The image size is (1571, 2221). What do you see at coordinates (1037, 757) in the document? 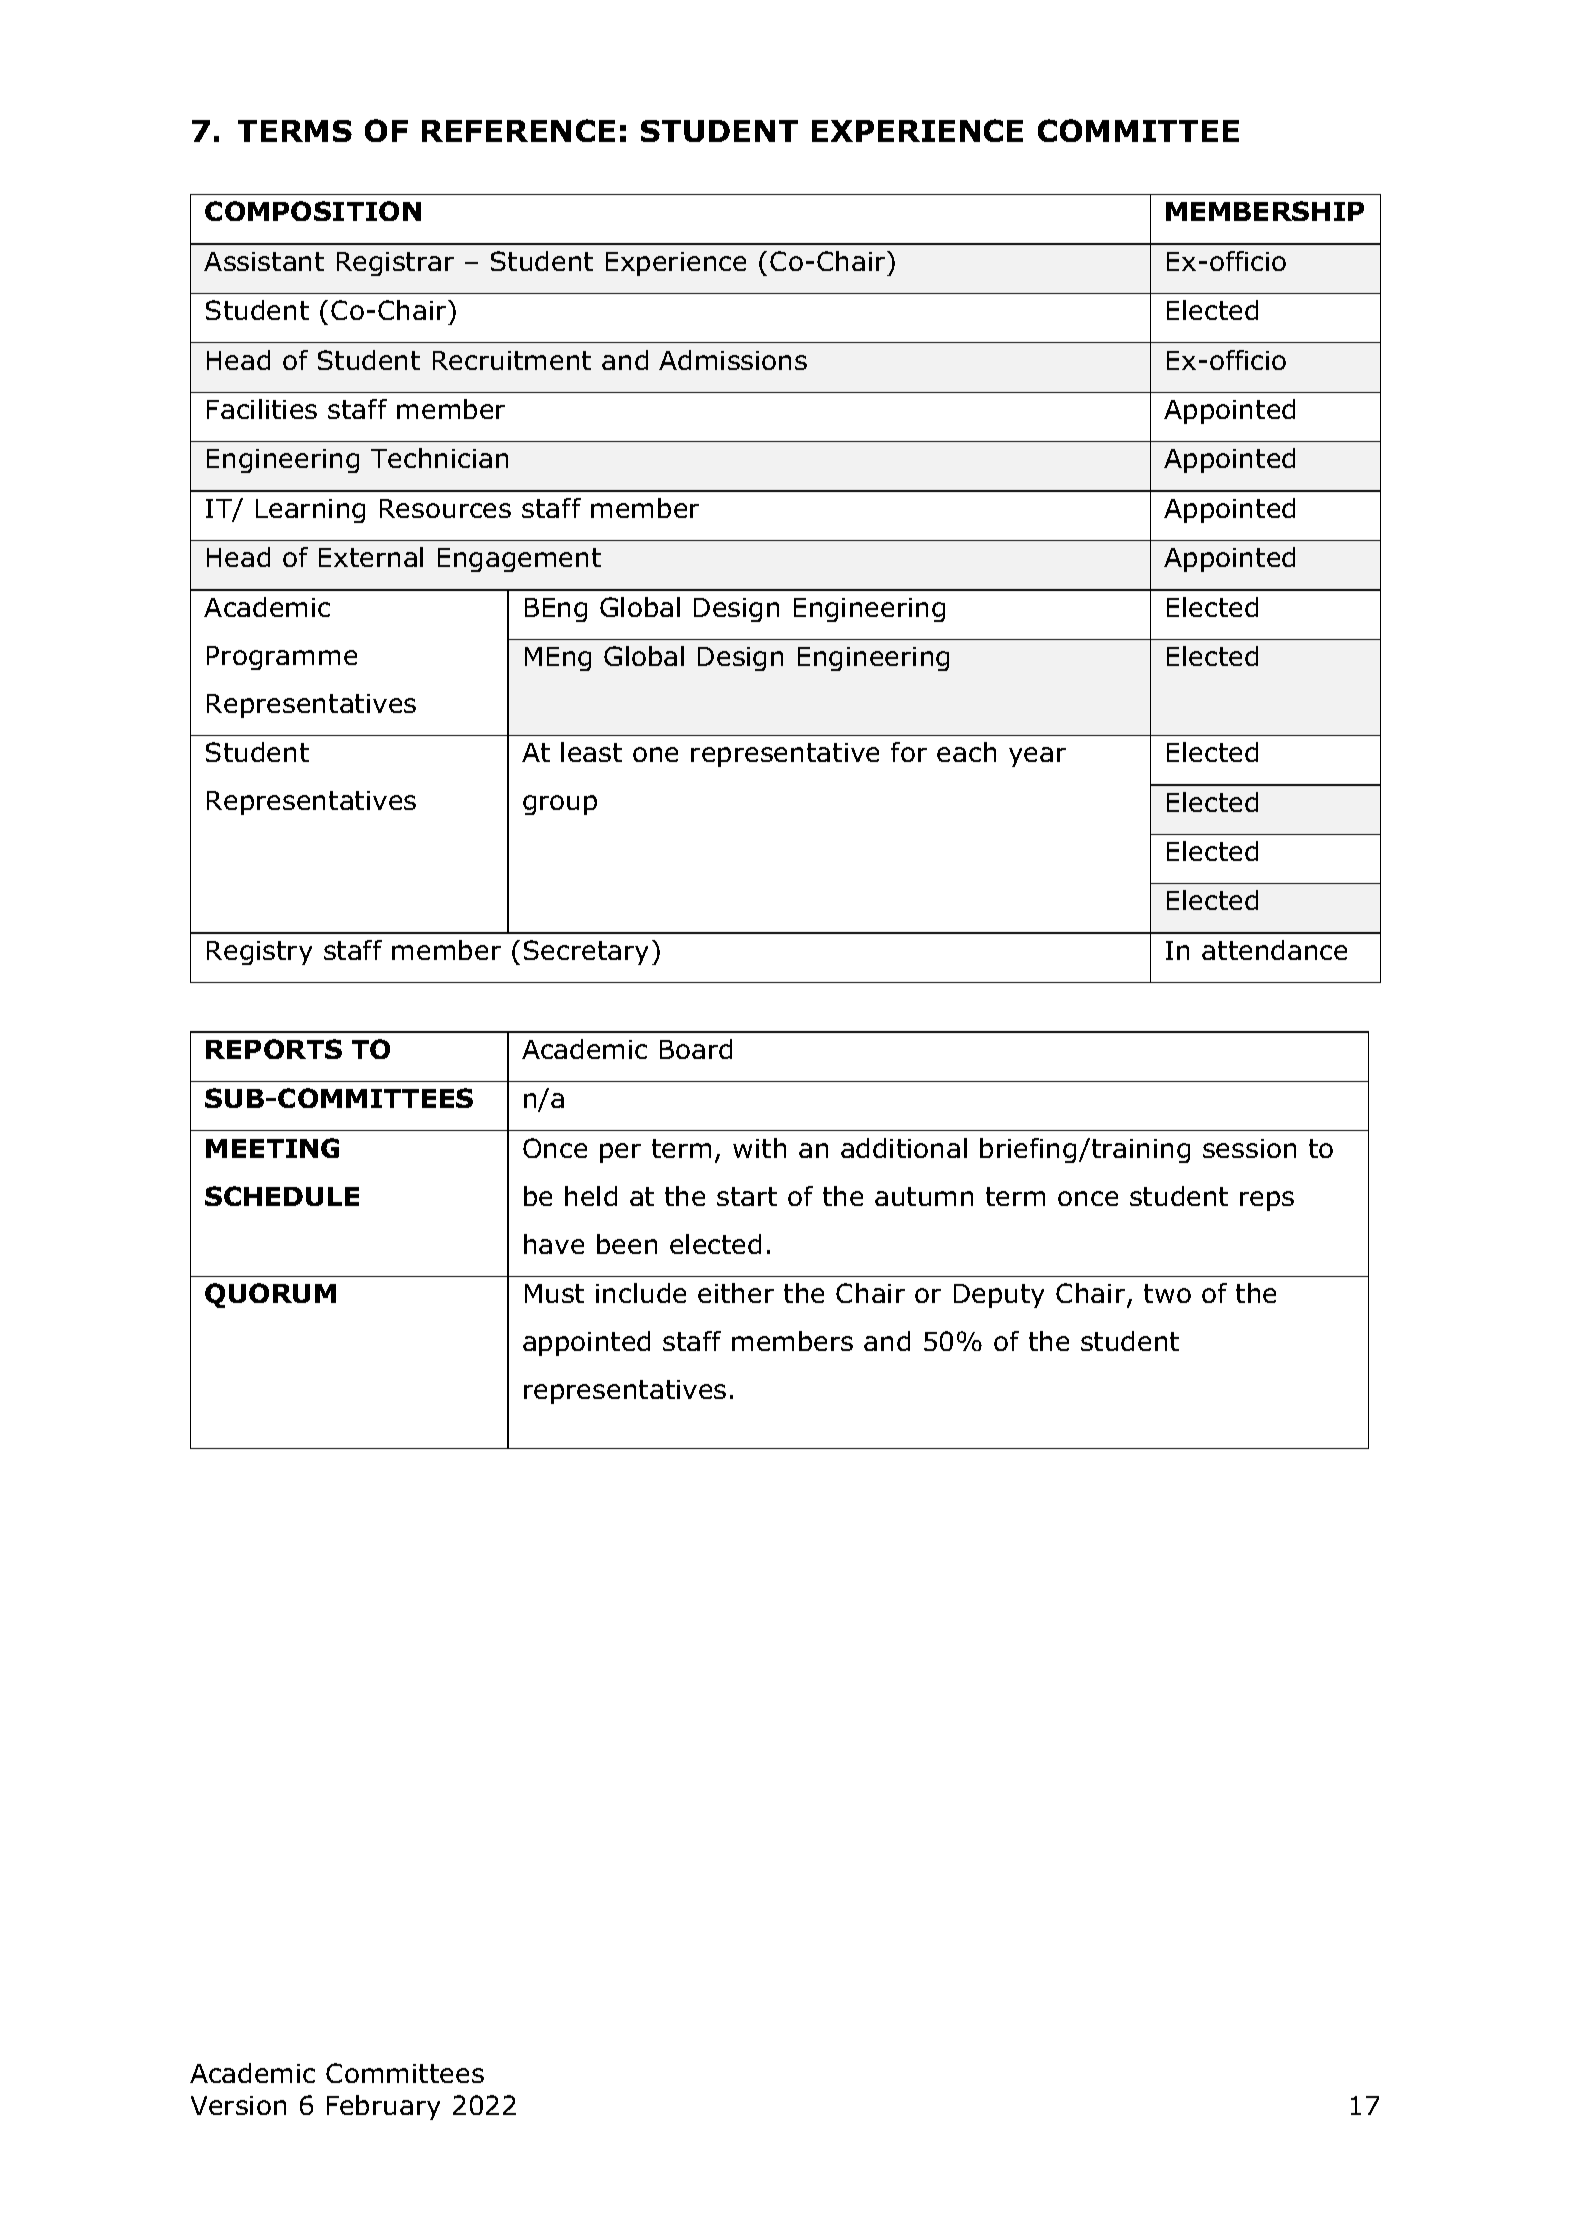
I see `year` at bounding box center [1037, 757].
